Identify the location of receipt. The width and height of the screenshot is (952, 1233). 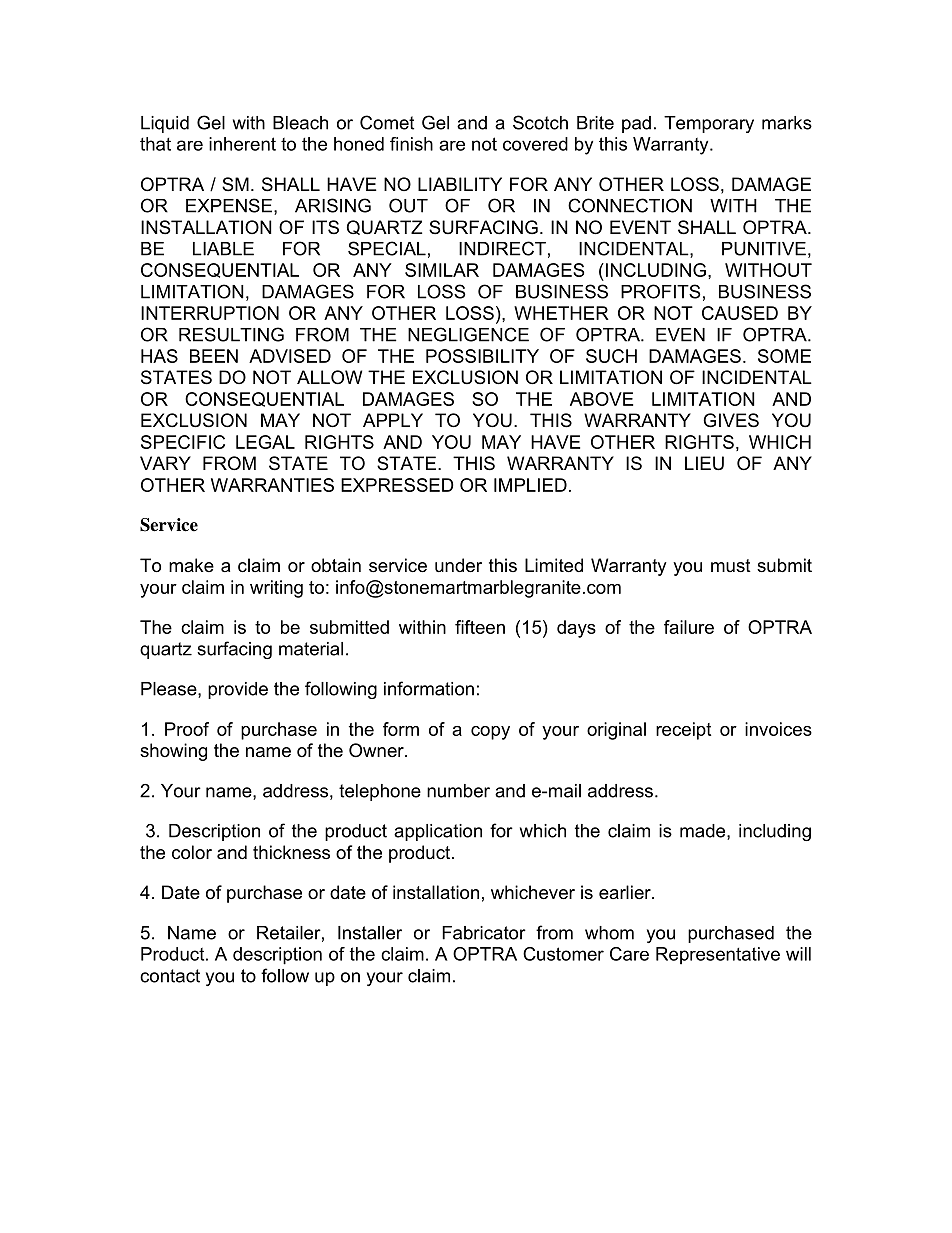
(683, 731).
